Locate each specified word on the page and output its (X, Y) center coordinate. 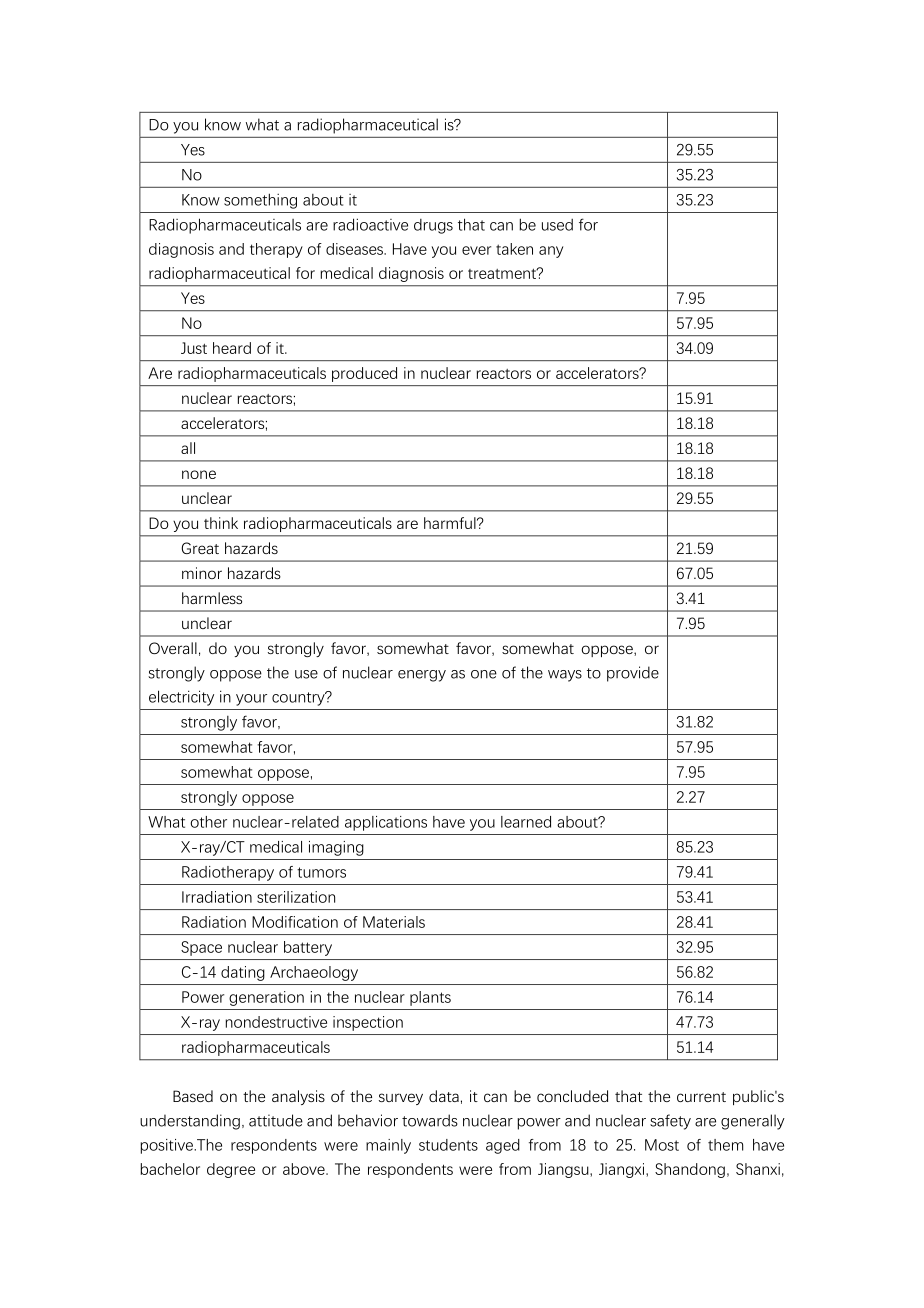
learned (526, 822)
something (260, 201)
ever (476, 250)
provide (633, 674)
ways (565, 676)
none (199, 474)
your (251, 700)
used (557, 225)
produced (364, 374)
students (448, 1145)
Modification (295, 922)
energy (422, 676)
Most (662, 1145)
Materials (394, 922)
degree (231, 1170)
